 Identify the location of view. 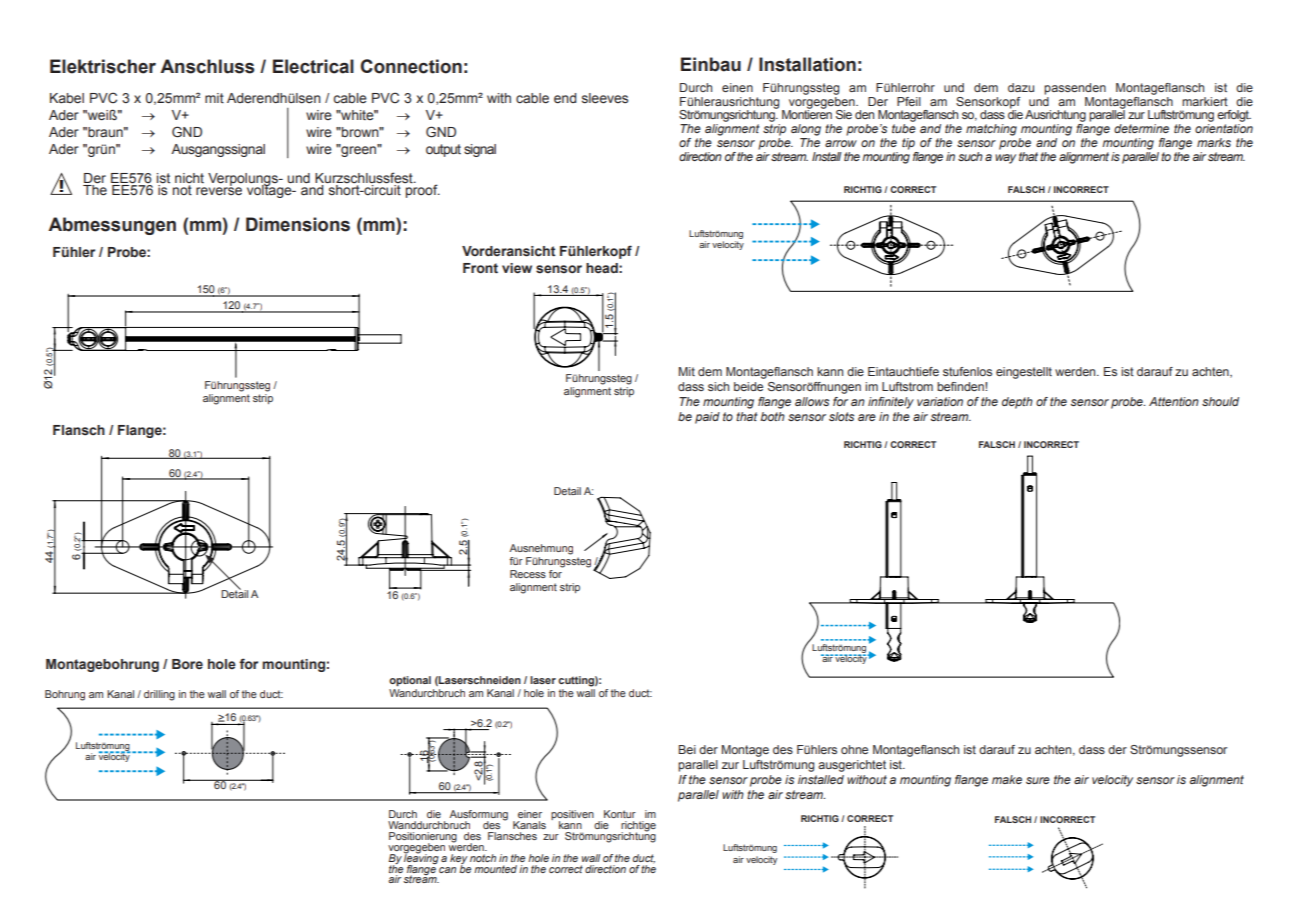
(517, 268).
